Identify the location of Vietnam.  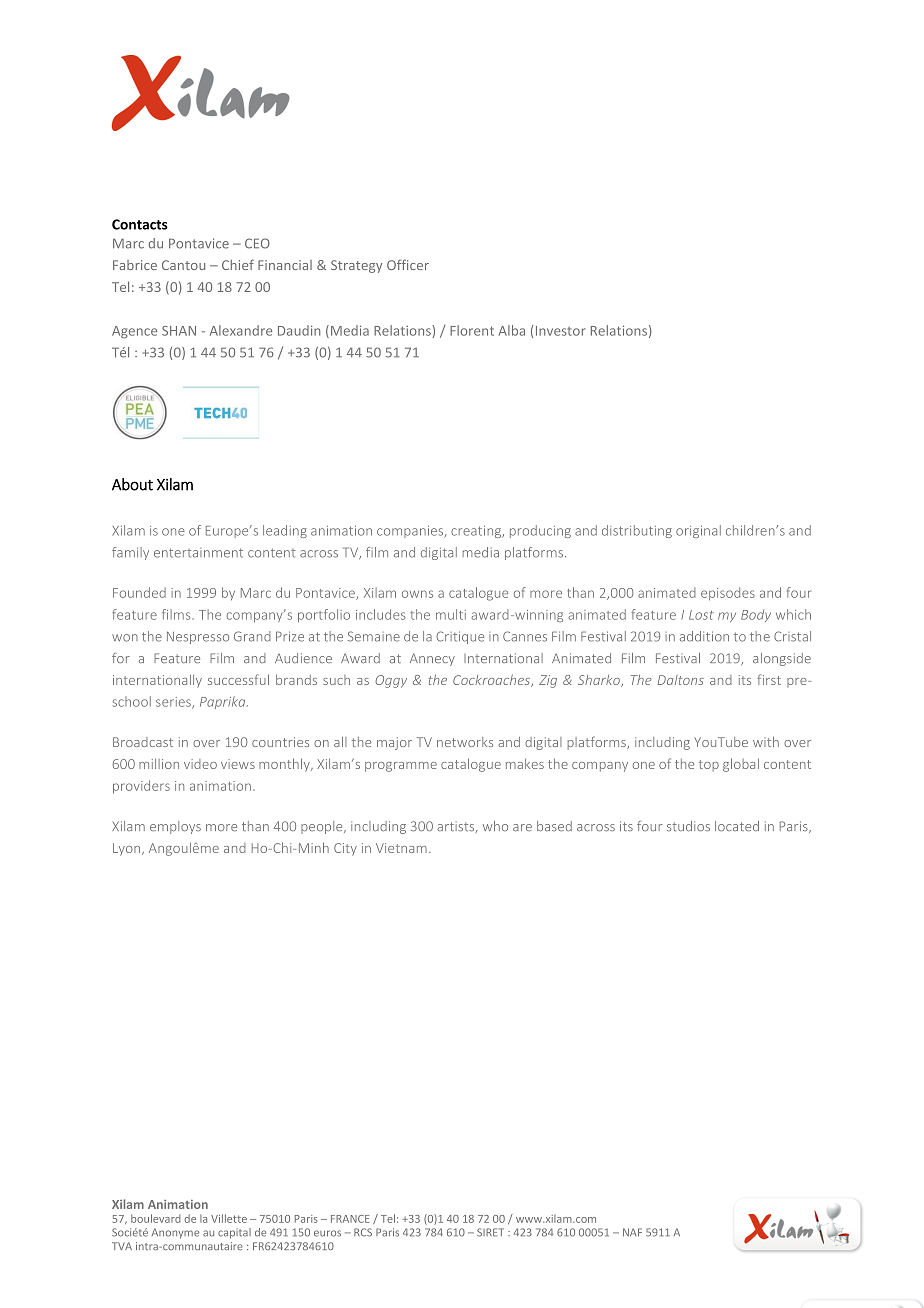
(401, 848).
